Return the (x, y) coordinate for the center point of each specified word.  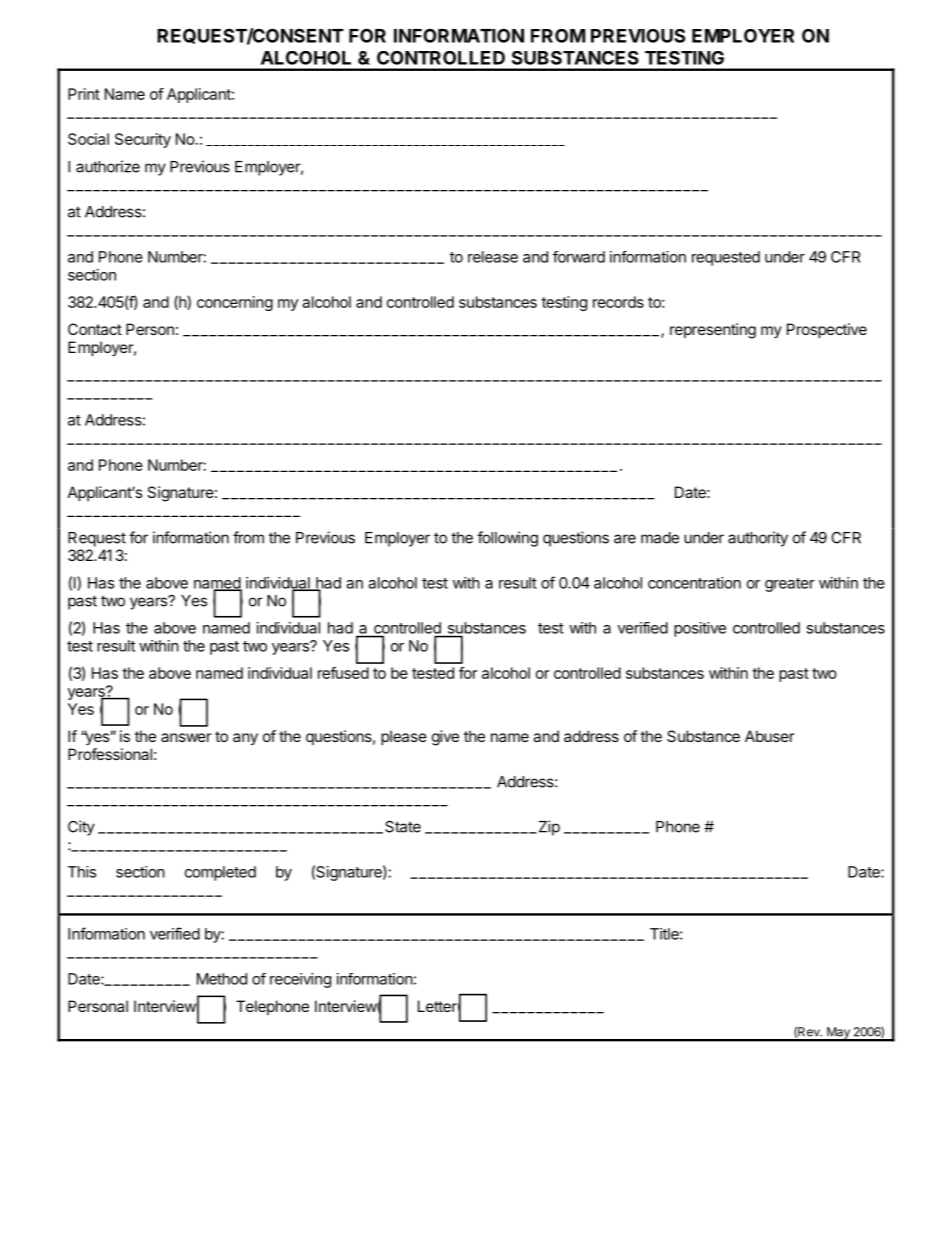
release (493, 257)
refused (343, 673)
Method (222, 979)
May (838, 1034)
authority (758, 539)
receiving (300, 980)
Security (143, 140)
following (507, 539)
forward (579, 257)
